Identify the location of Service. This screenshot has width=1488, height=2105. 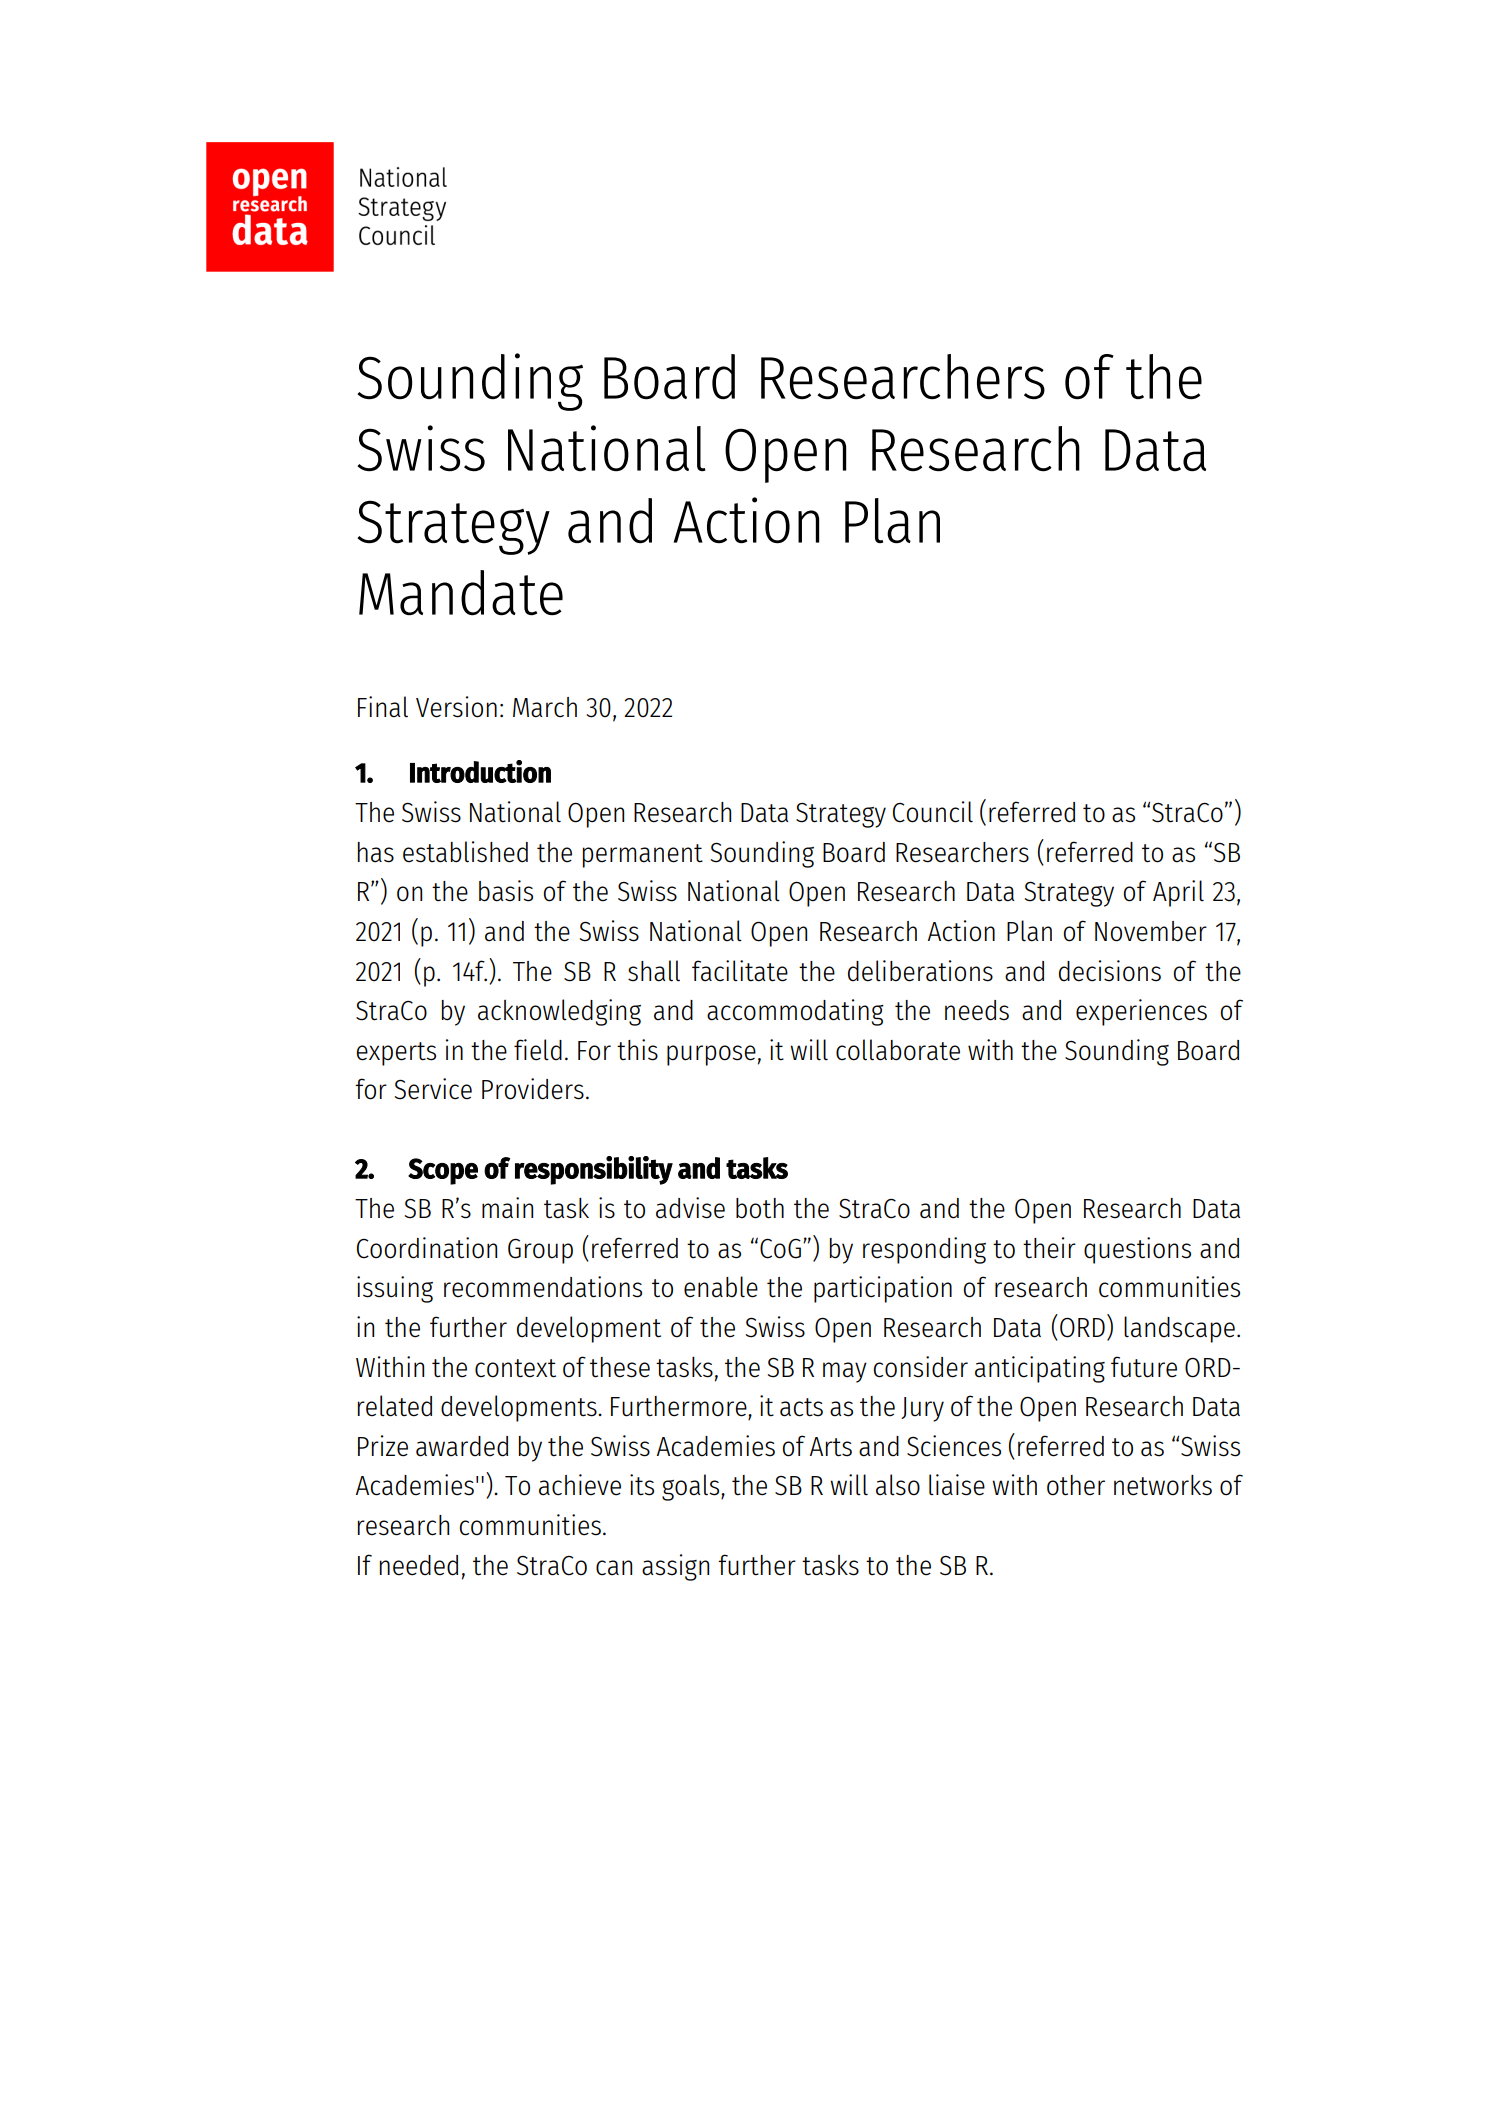
(433, 1089).
